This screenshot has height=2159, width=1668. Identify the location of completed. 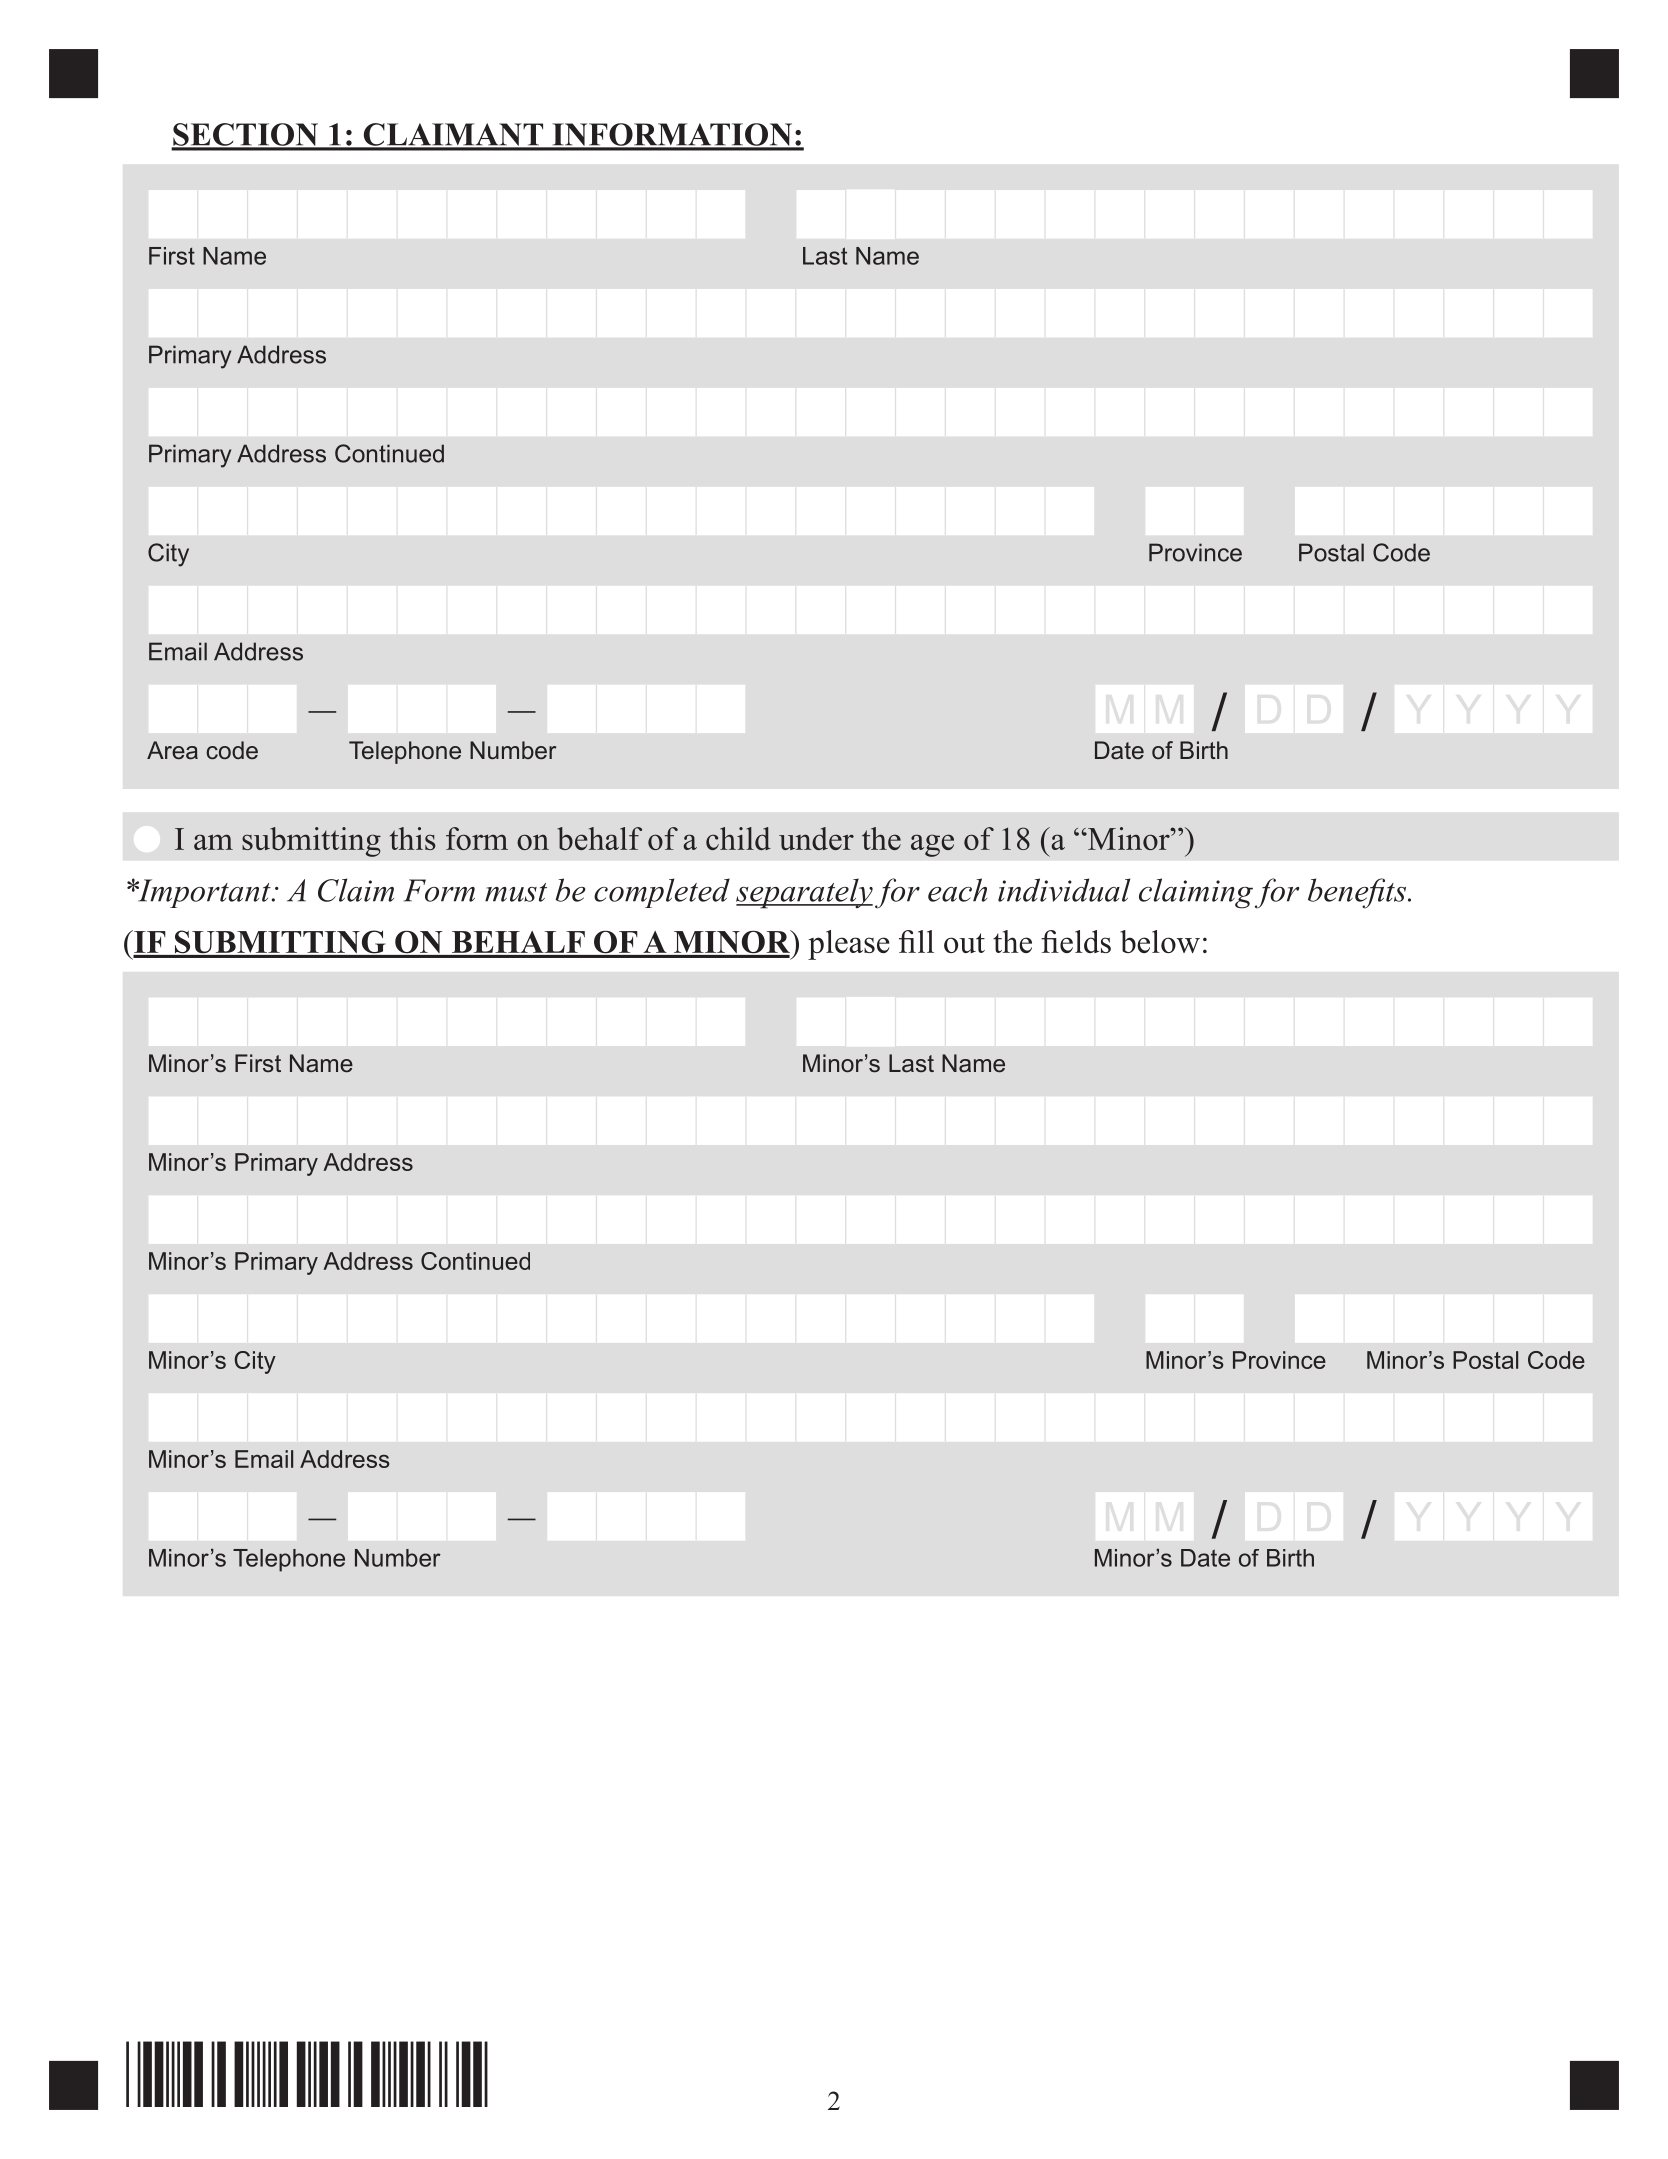
(662, 893).
